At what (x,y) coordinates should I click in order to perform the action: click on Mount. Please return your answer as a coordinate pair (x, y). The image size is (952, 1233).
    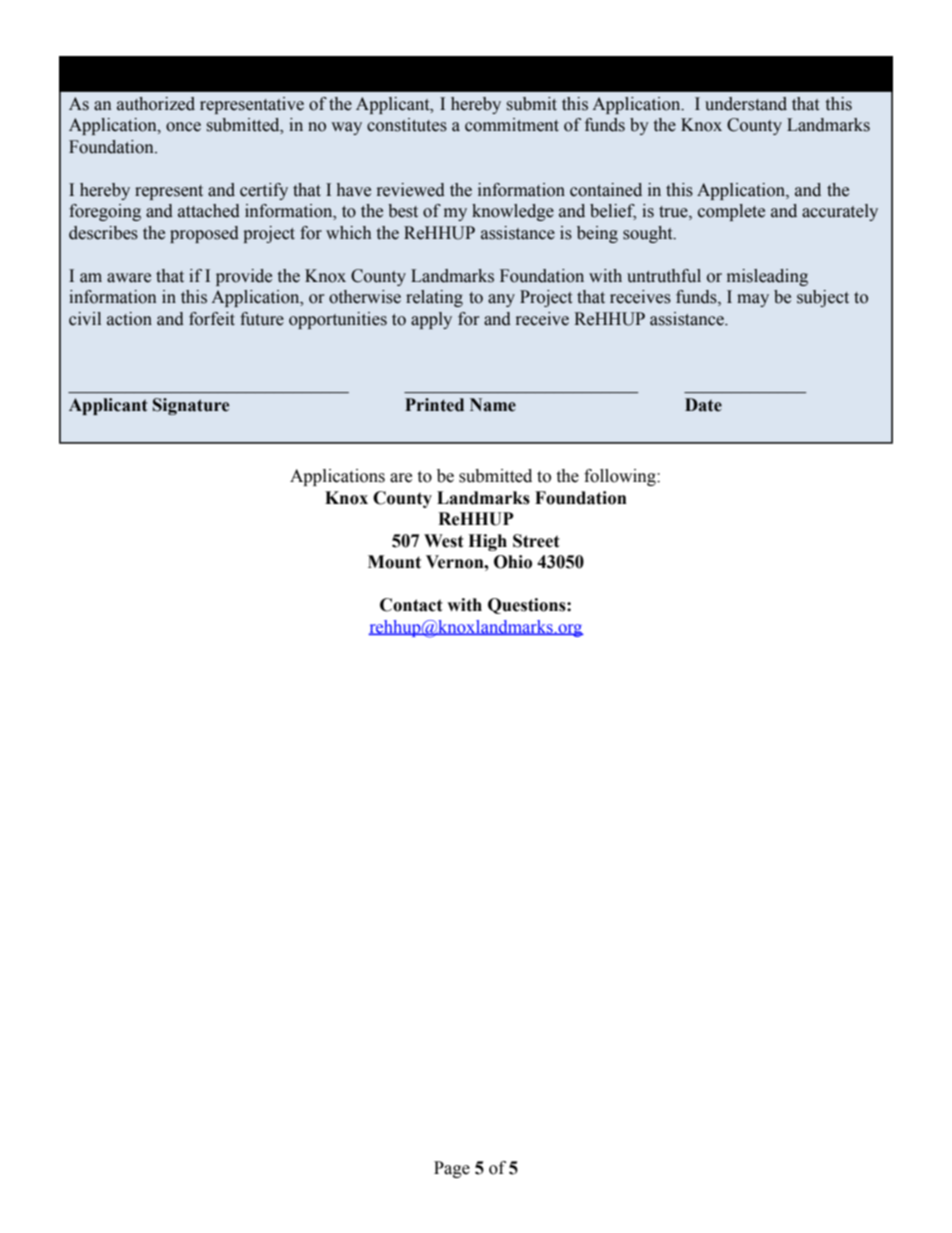
    Looking at the image, I should click on (394, 562).
